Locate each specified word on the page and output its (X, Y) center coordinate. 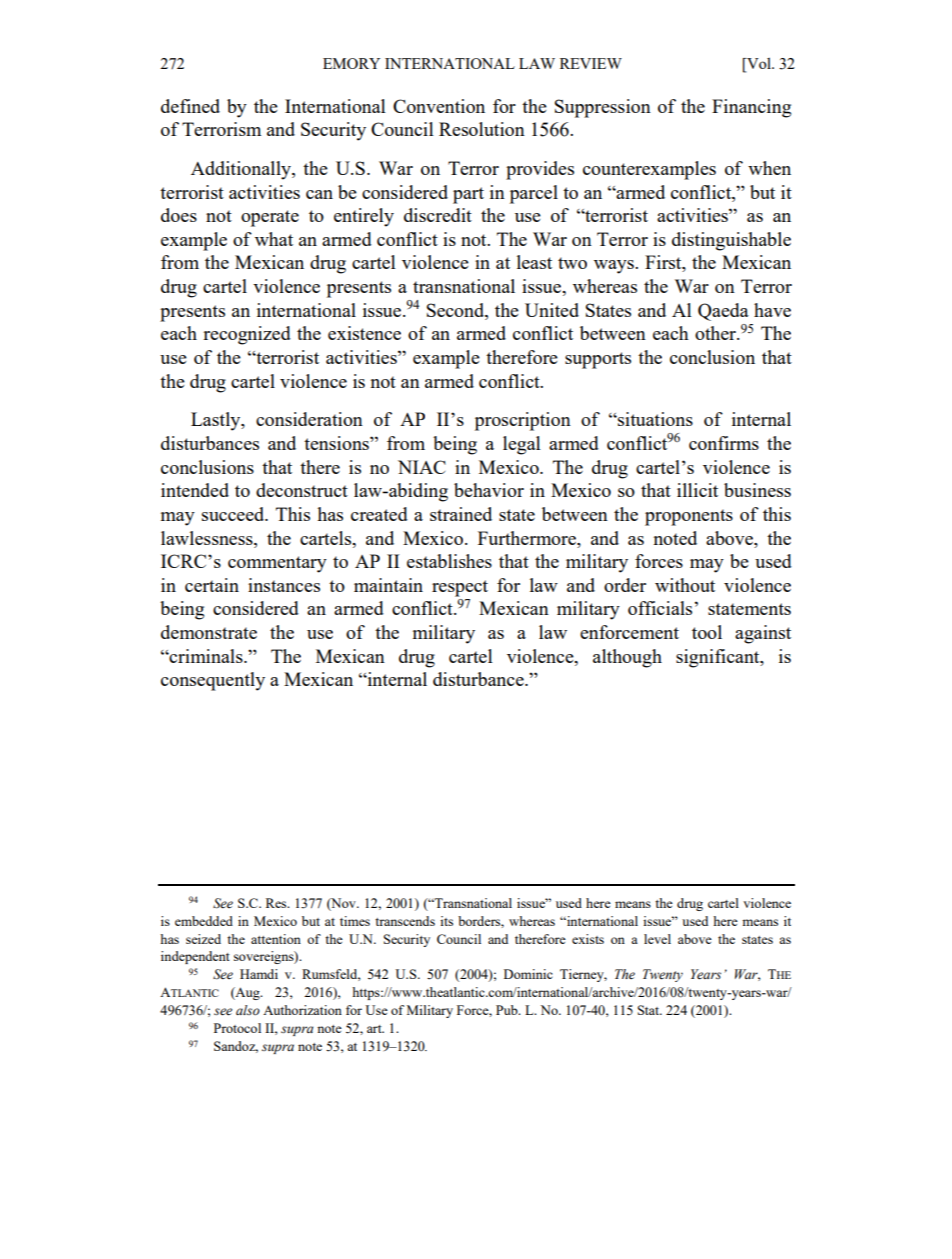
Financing (751, 108)
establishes (449, 561)
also (248, 1010)
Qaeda (723, 312)
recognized (247, 335)
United (552, 310)
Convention (439, 106)
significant (719, 658)
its (446, 921)
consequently (213, 681)
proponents (689, 517)
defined (190, 106)
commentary (277, 564)
